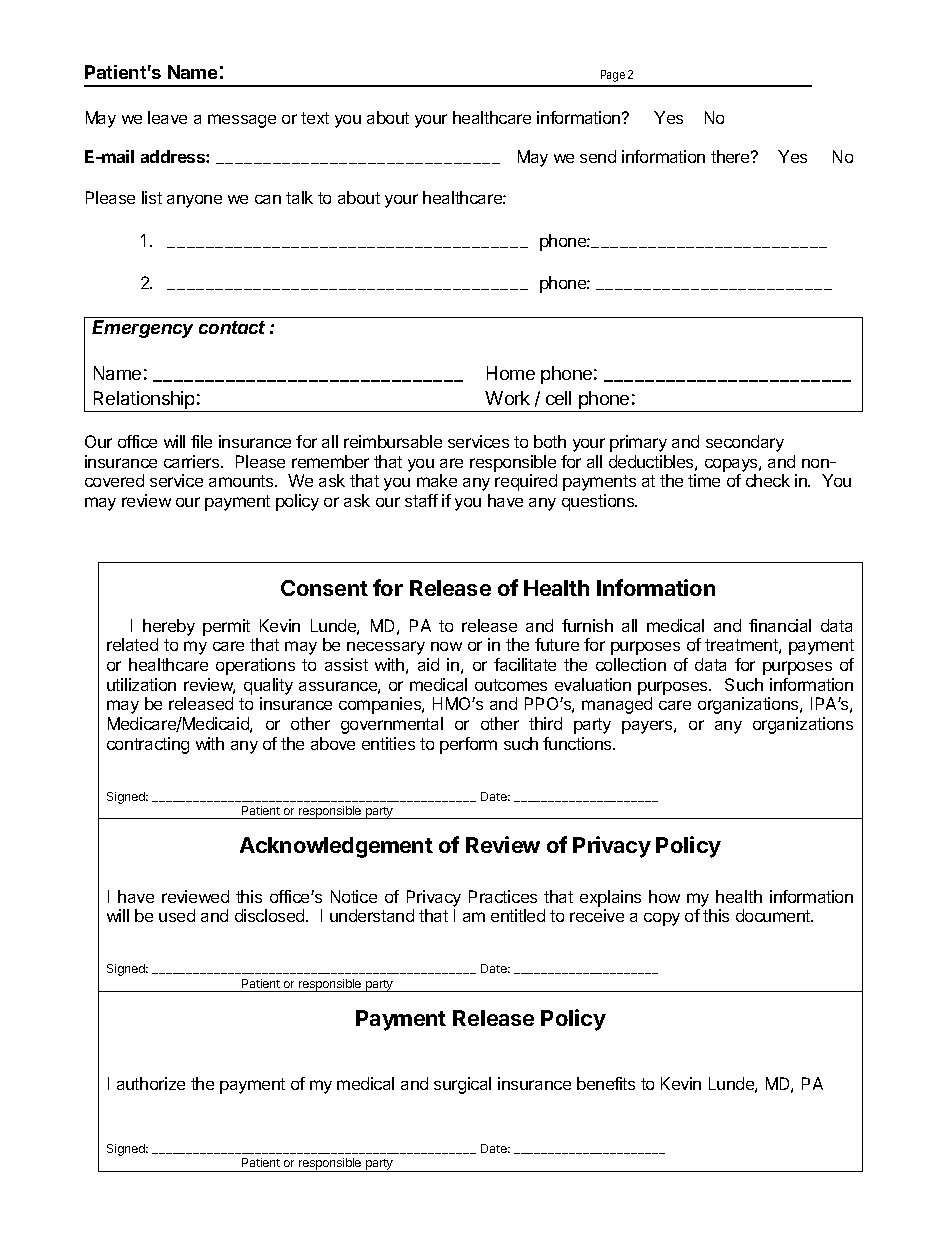  I want to click on permit, so click(226, 627).
